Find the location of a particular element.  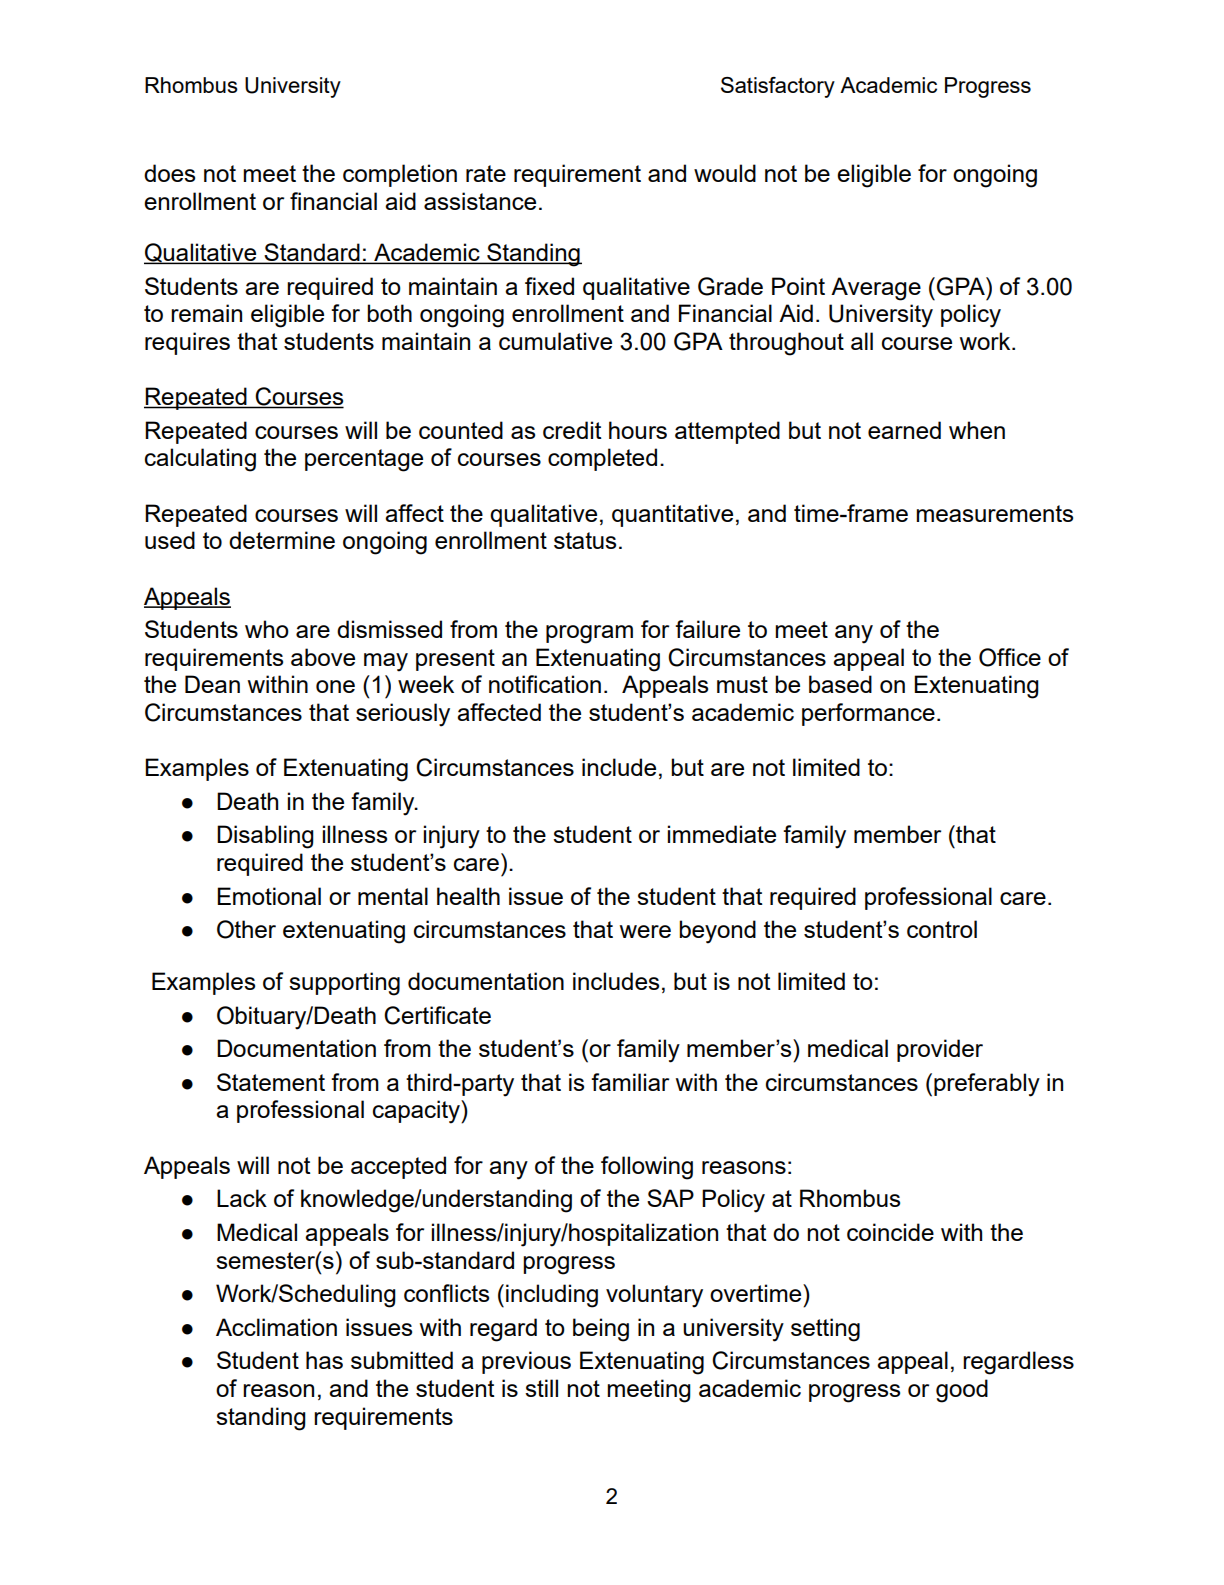

credit is located at coordinates (572, 430).
